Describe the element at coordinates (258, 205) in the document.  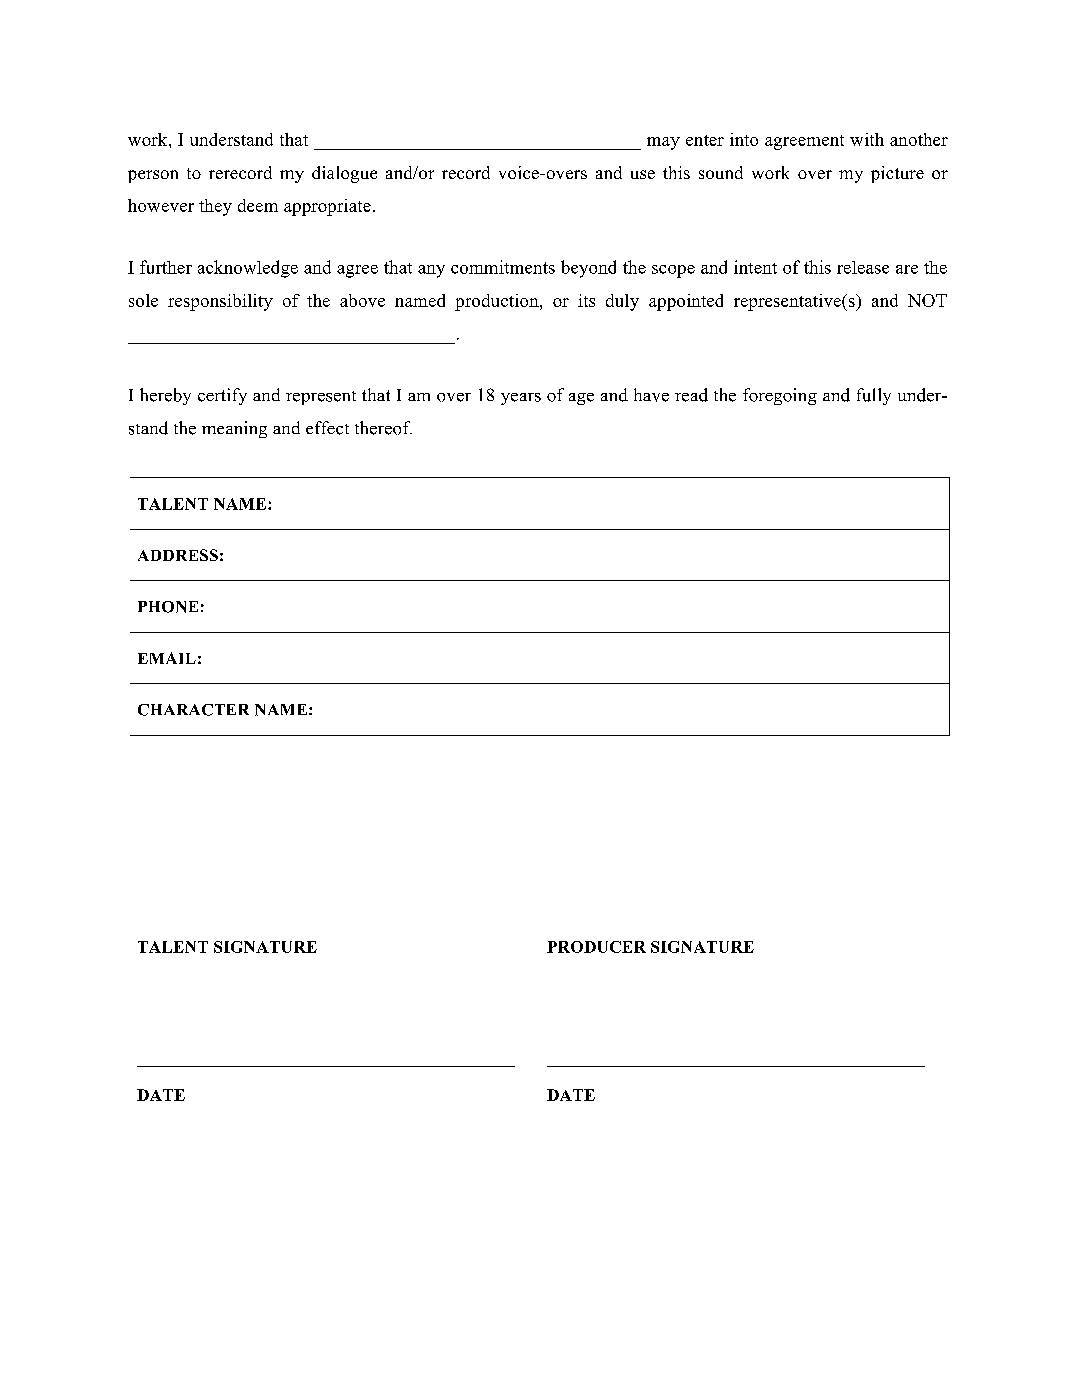
I see `deem` at that location.
